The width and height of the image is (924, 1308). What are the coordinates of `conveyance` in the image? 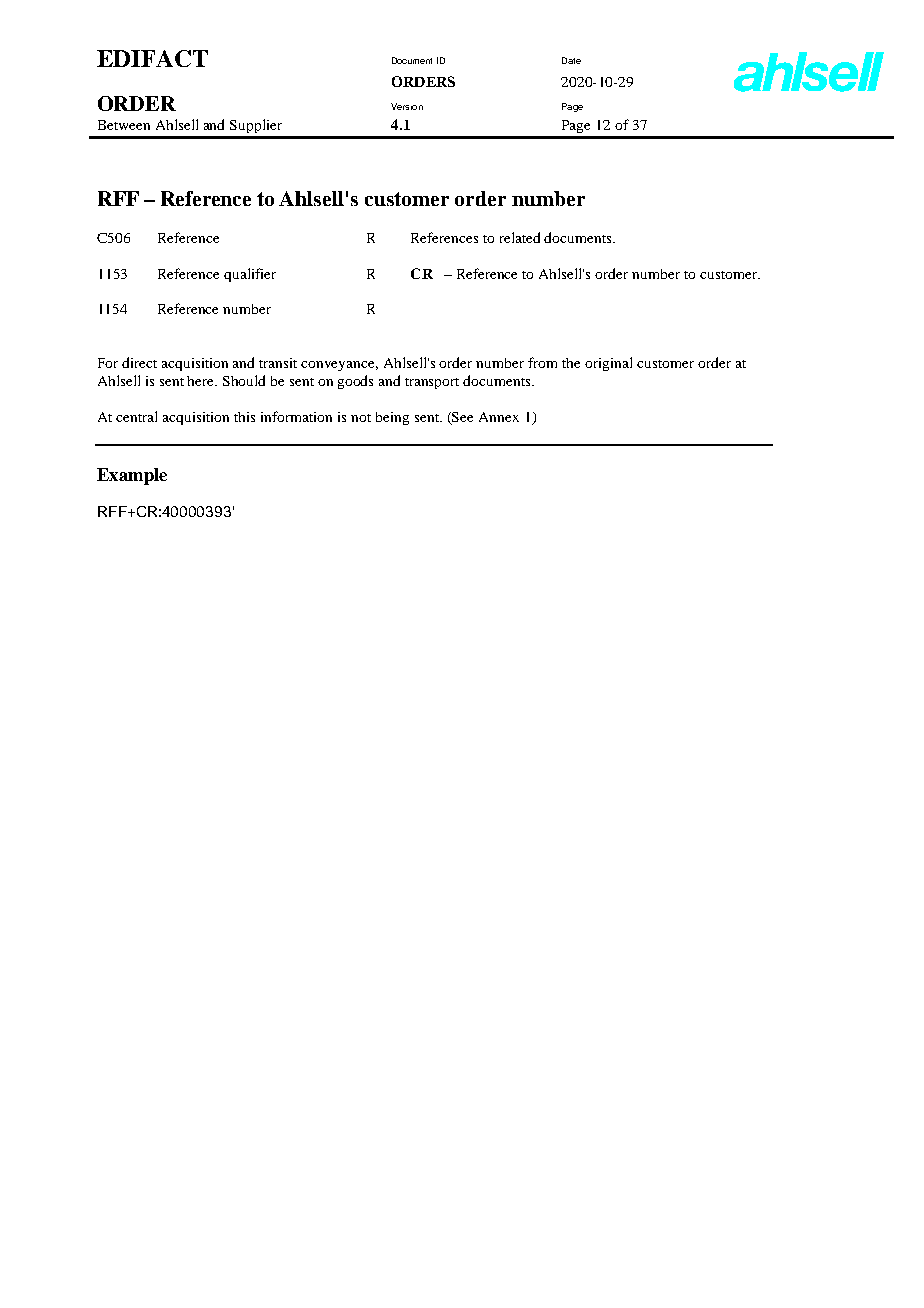 It's located at (339, 366).
